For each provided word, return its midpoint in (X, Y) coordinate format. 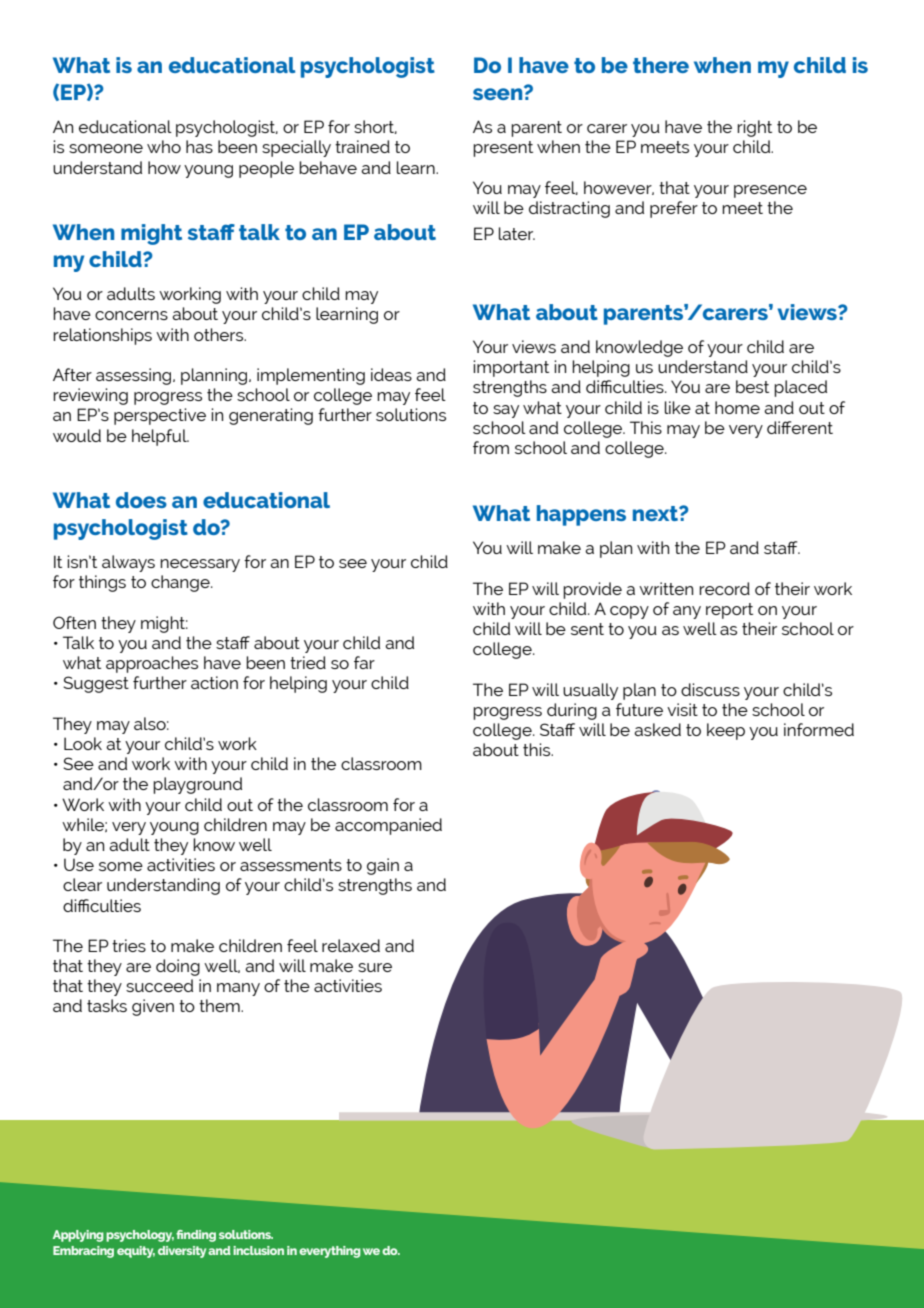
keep (726, 731)
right (754, 128)
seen (499, 93)
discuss (710, 689)
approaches (152, 664)
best (752, 386)
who (164, 146)
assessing (135, 376)
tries (129, 945)
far (364, 662)
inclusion (258, 1250)
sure (375, 967)
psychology (140, 1236)
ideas (391, 374)
